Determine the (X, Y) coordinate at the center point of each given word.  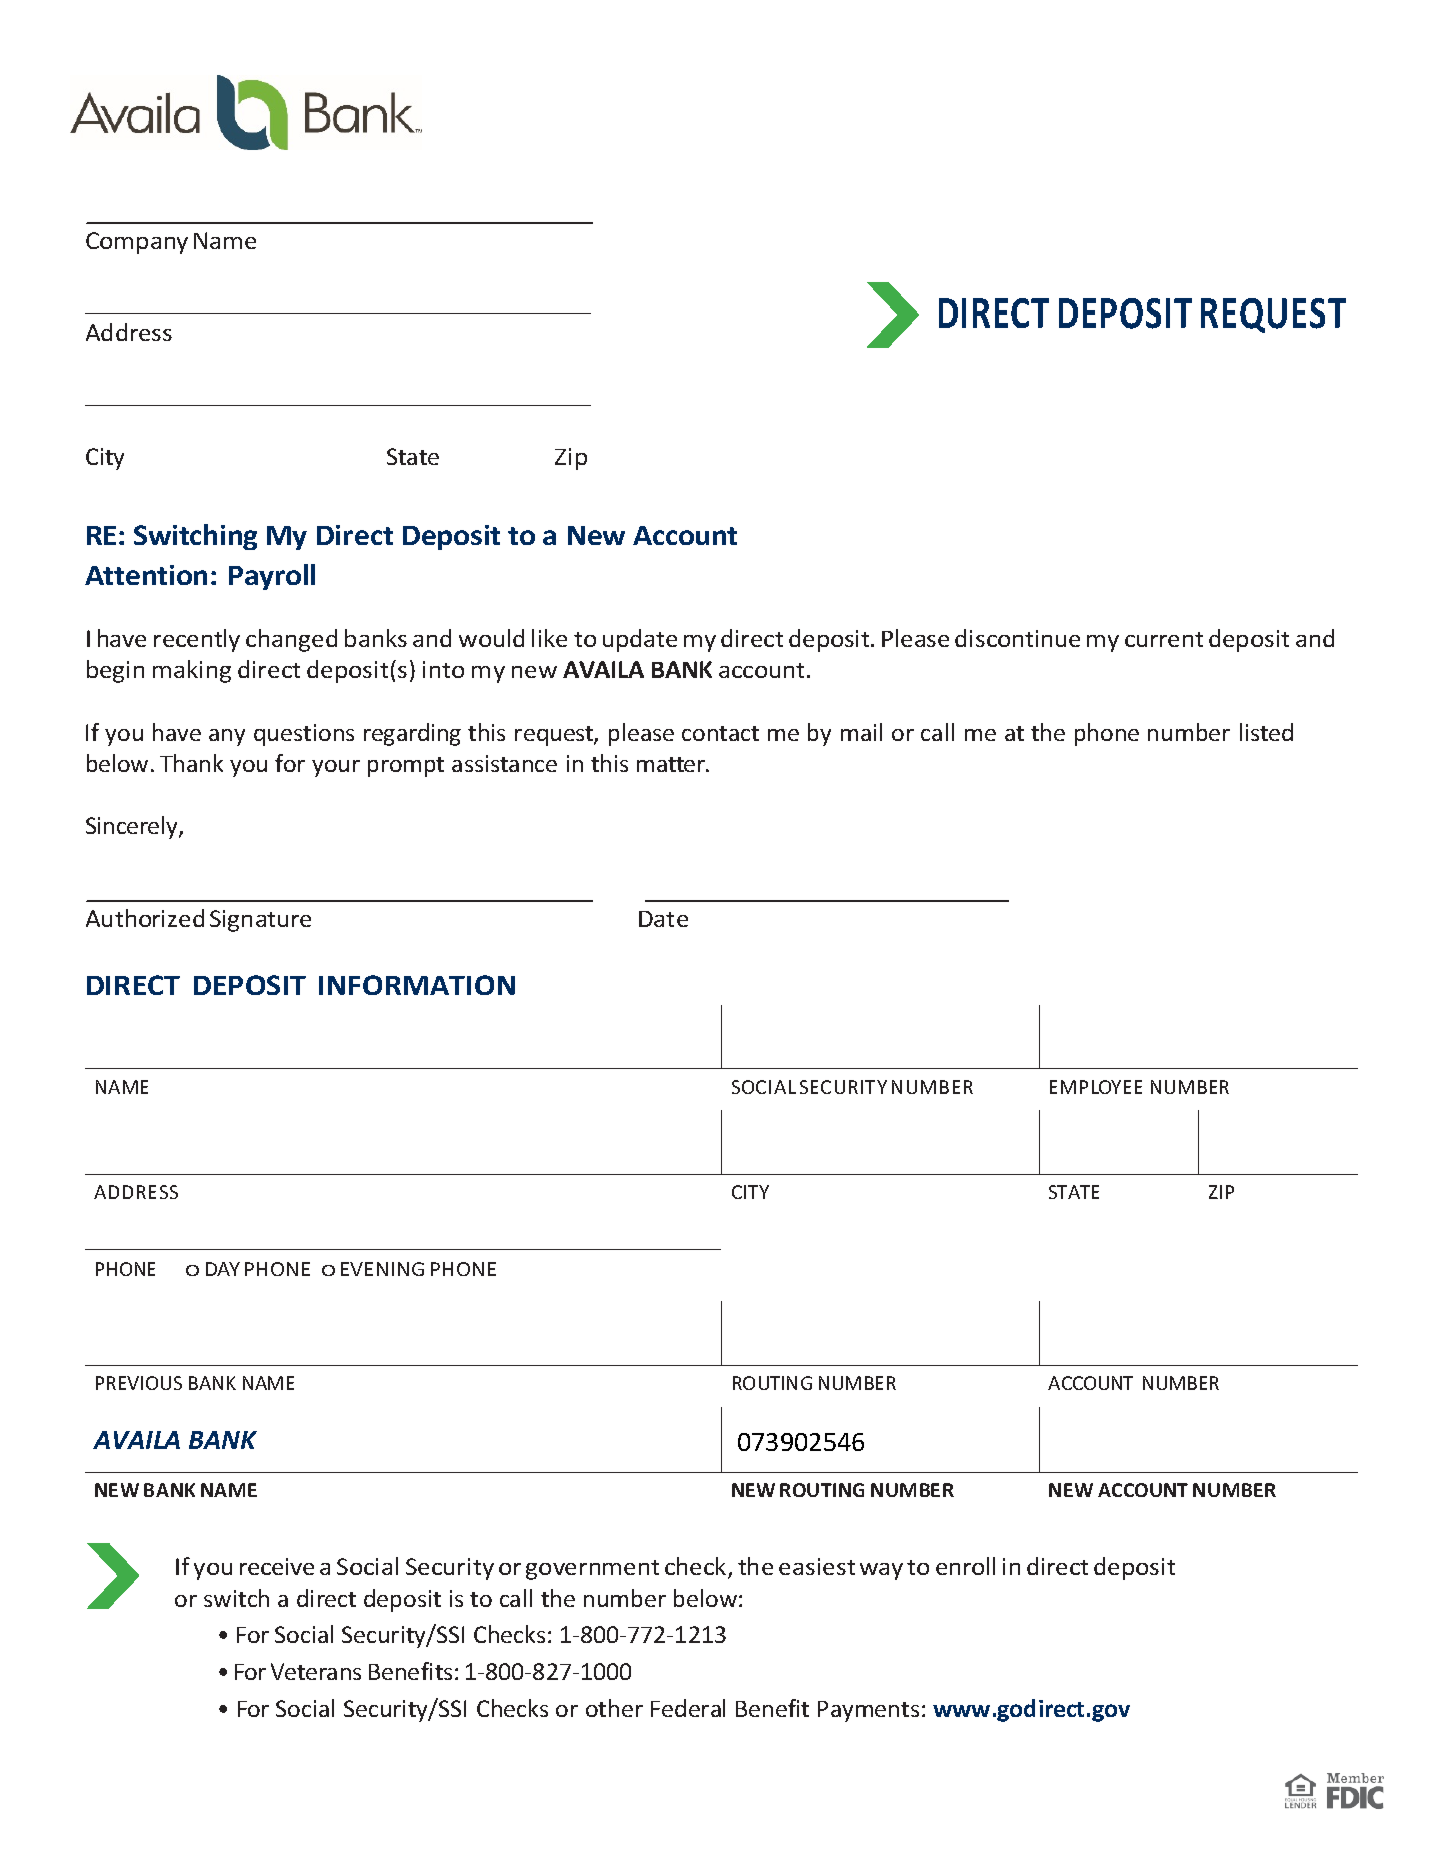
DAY (223, 1269)
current (1164, 639)
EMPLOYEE (1096, 1087)
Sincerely (133, 827)
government (592, 1570)
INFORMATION (417, 985)
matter (672, 764)
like (549, 638)
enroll (965, 1566)
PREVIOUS (139, 1383)
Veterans (316, 1671)
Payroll (272, 577)
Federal (688, 1708)
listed (1266, 732)
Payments (868, 1711)
